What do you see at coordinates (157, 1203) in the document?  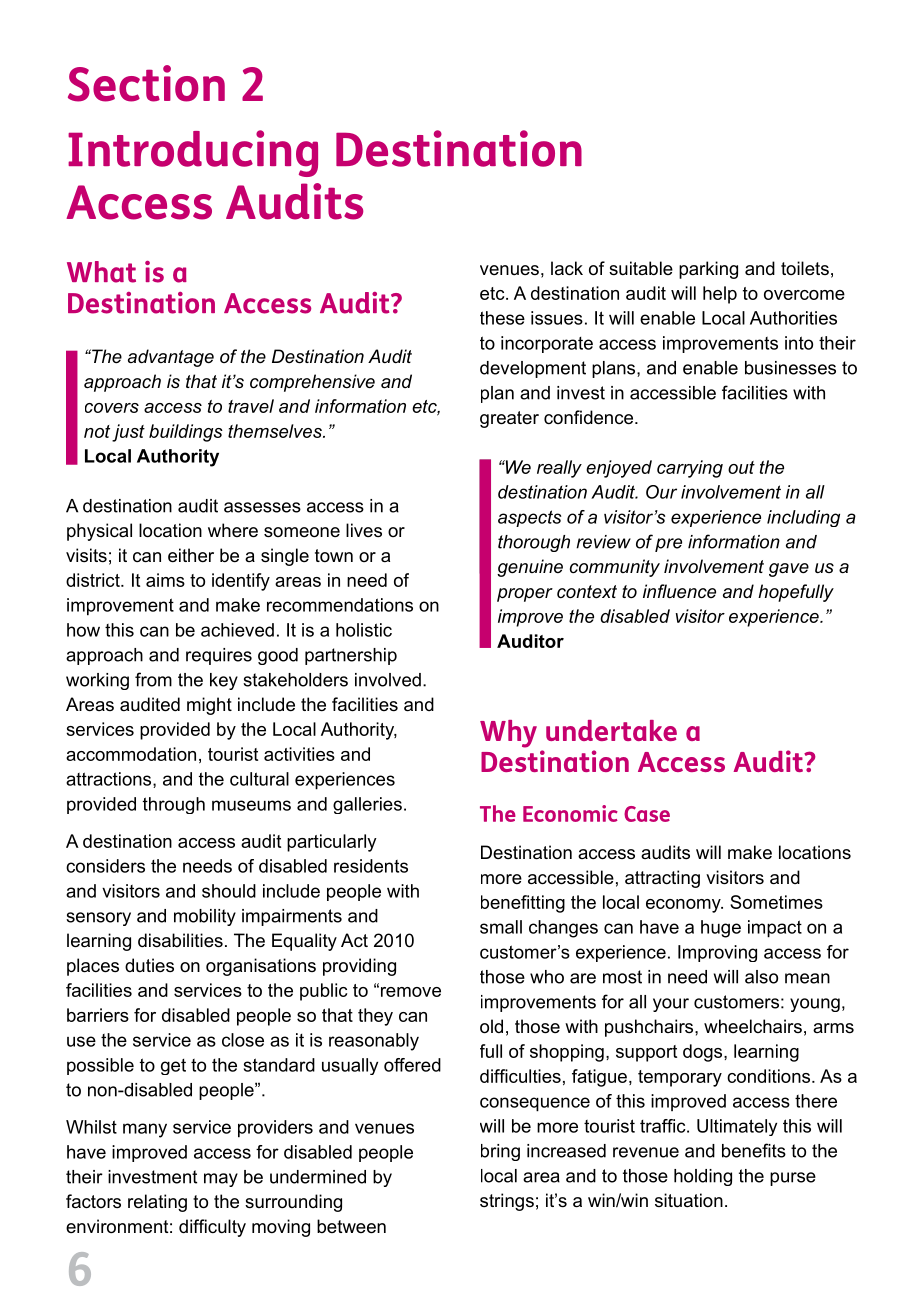 I see `relating` at bounding box center [157, 1203].
